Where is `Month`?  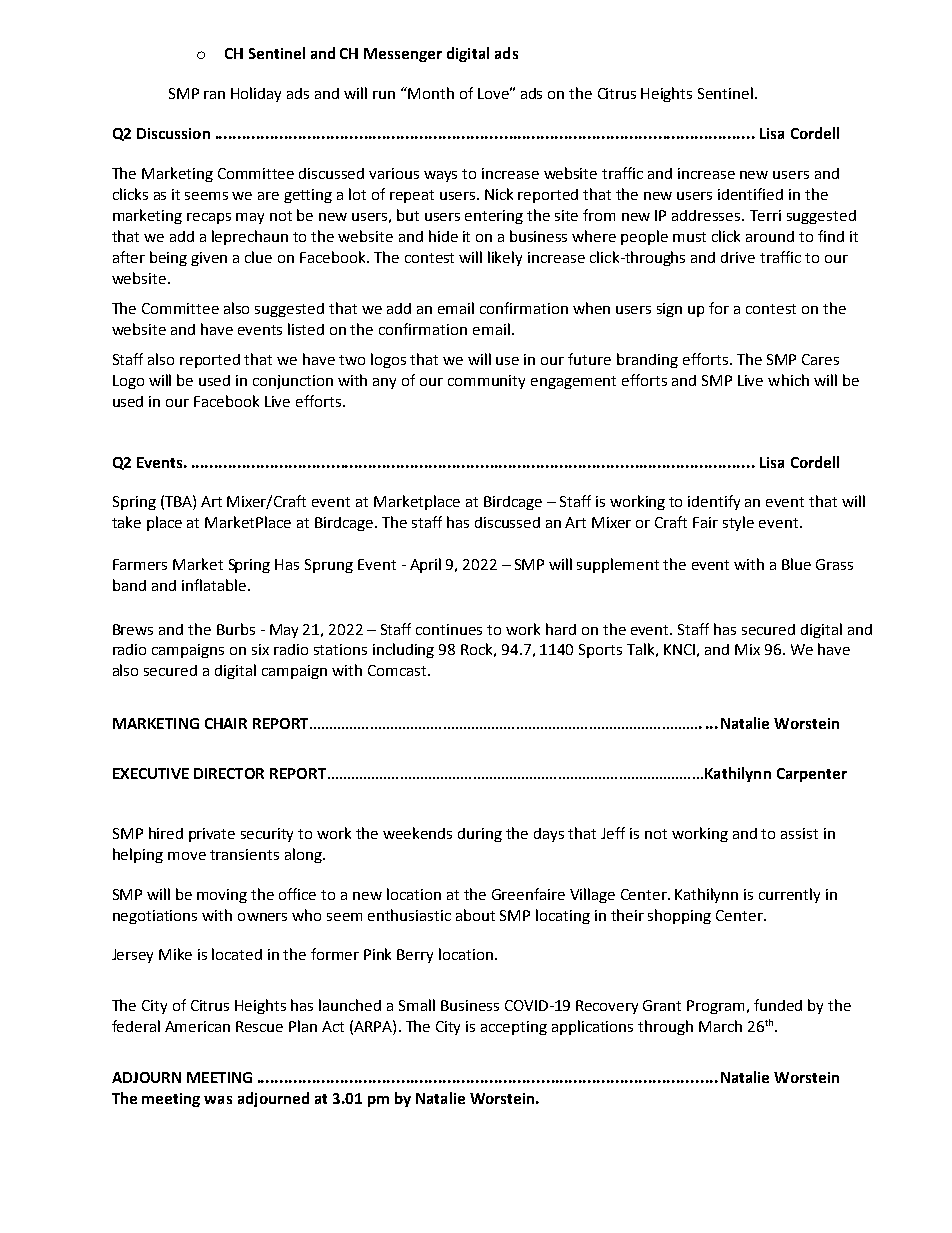 Month is located at coordinates (430, 93).
